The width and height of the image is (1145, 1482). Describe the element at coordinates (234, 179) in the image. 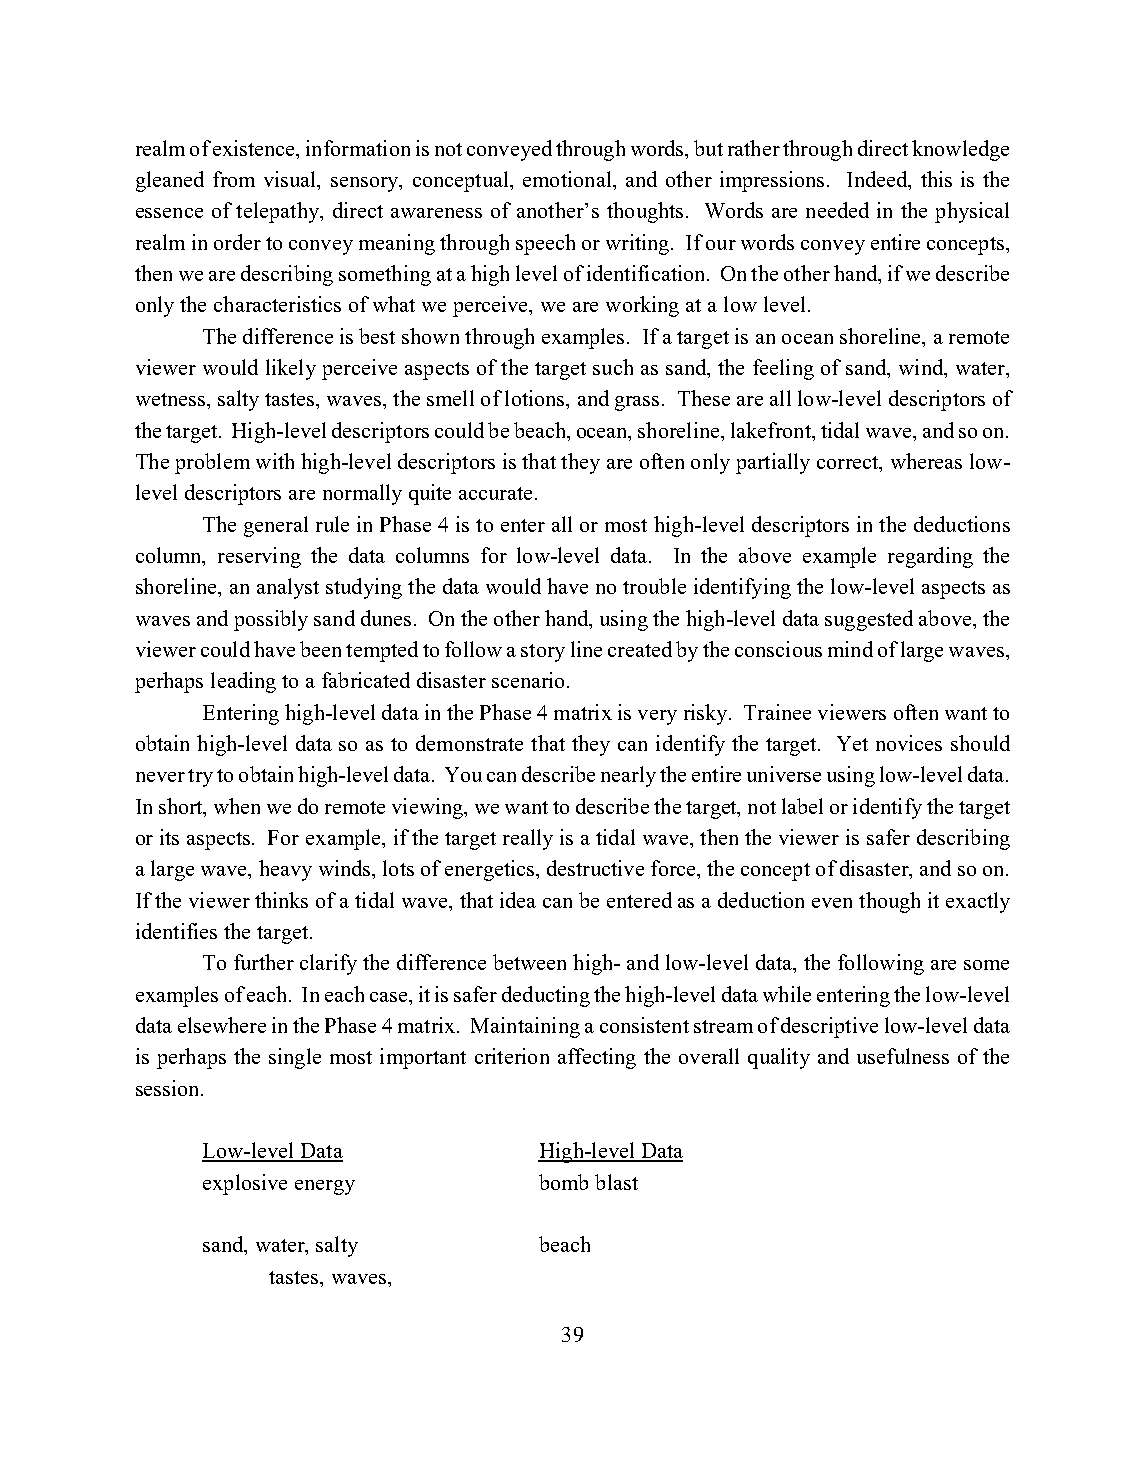

I see `from` at that location.
